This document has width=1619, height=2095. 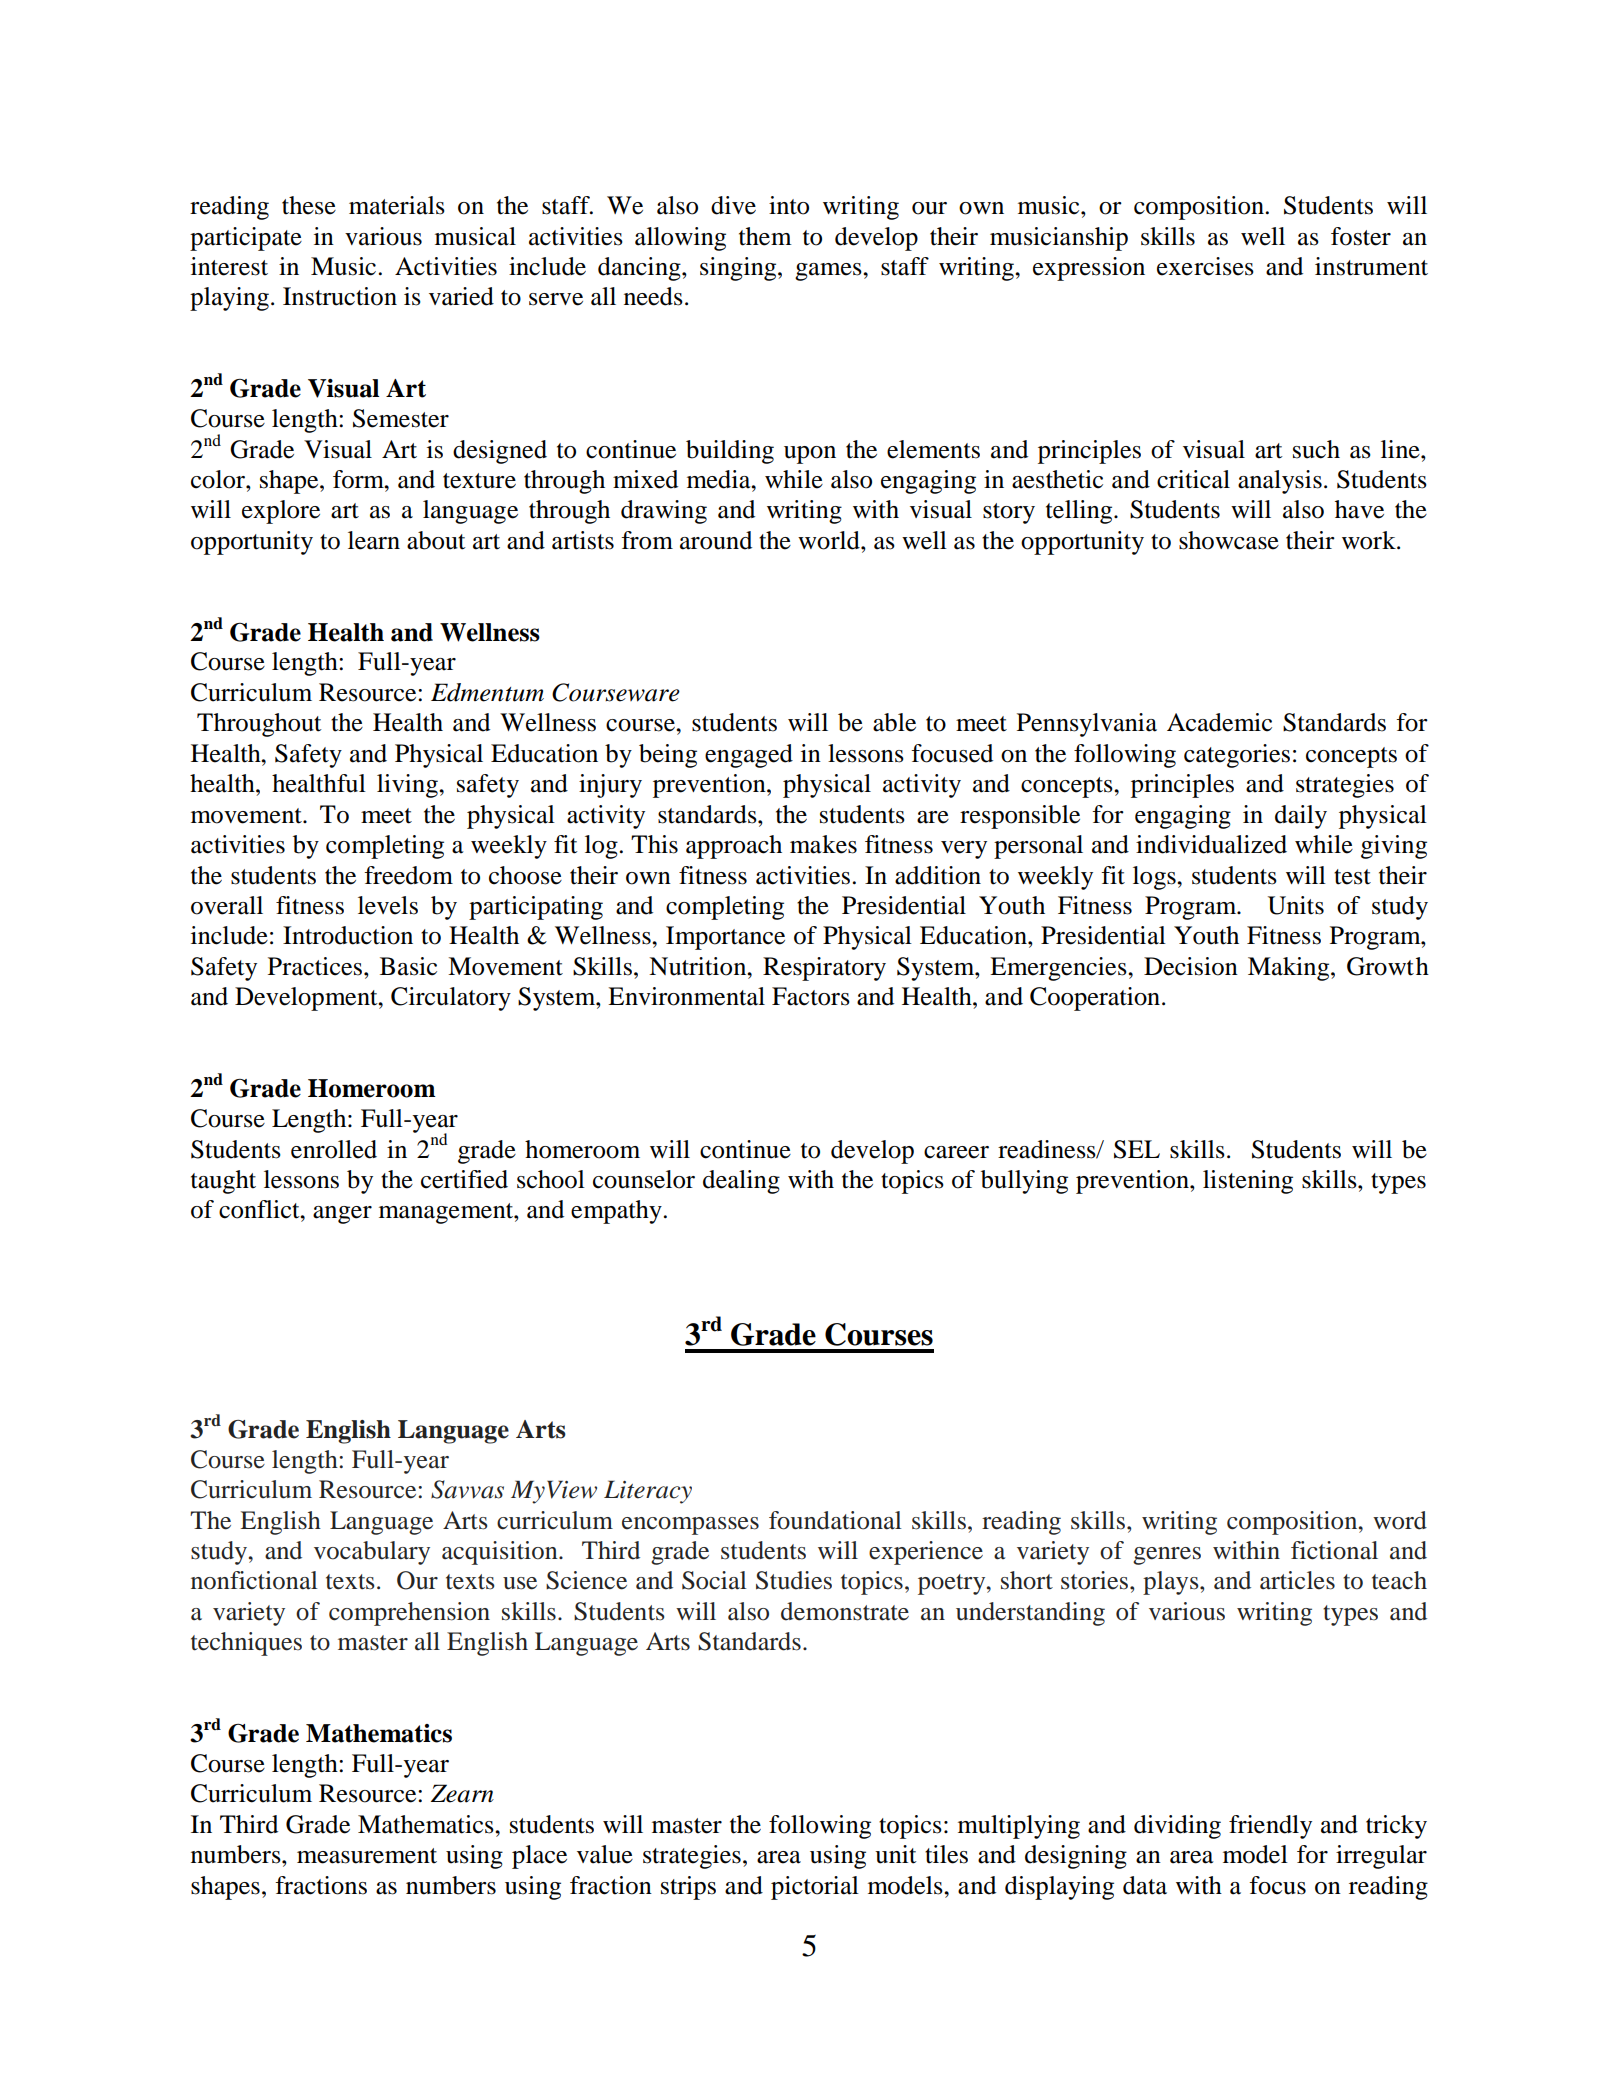 What do you see at coordinates (374, 540) in the document?
I see `learn` at bounding box center [374, 540].
